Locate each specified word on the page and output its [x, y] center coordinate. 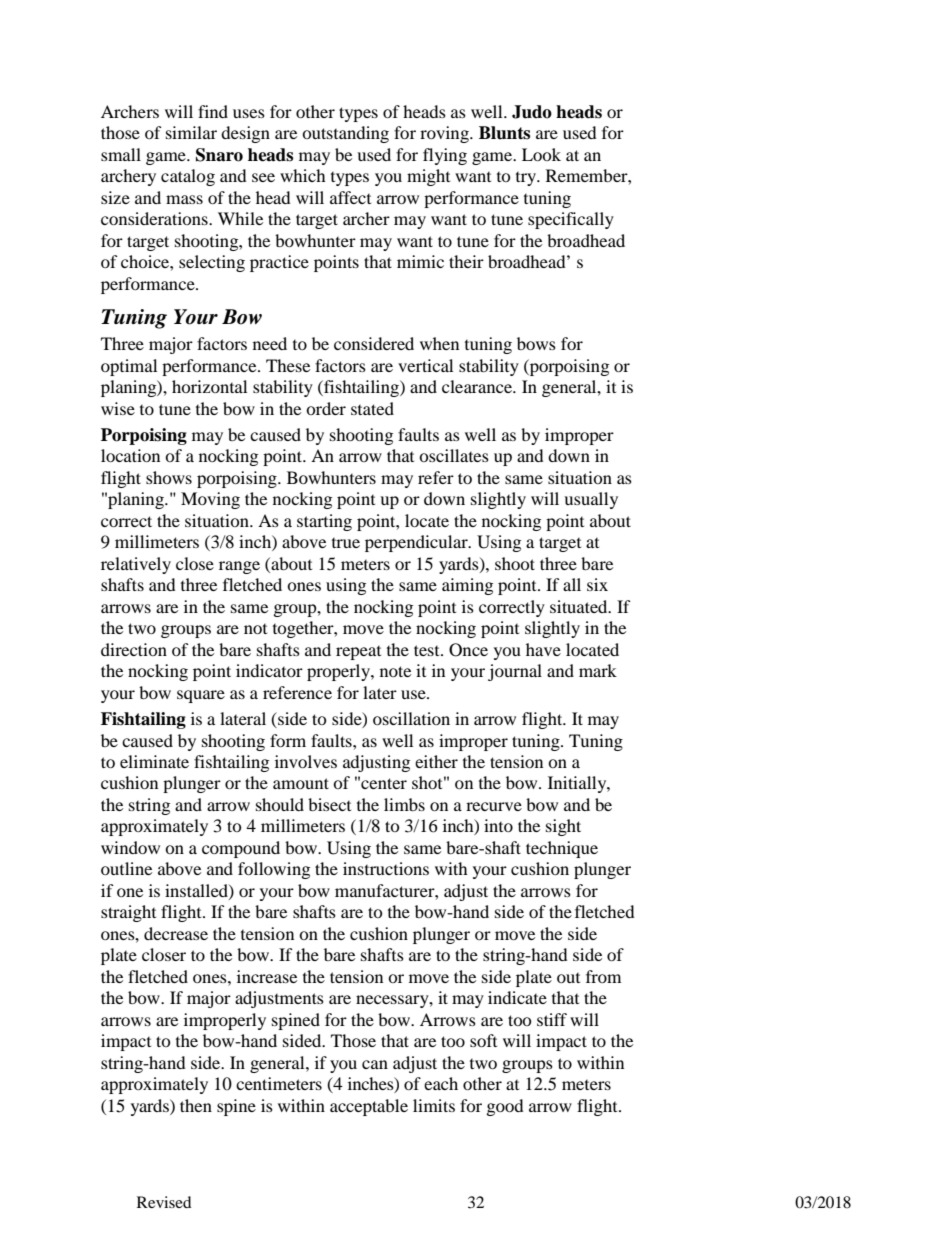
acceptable [369, 1107]
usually [591, 500]
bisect [329, 804]
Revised [164, 1202]
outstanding [345, 134]
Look [541, 154]
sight [563, 827]
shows [169, 477]
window [130, 847]
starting [324, 522]
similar [191, 132]
